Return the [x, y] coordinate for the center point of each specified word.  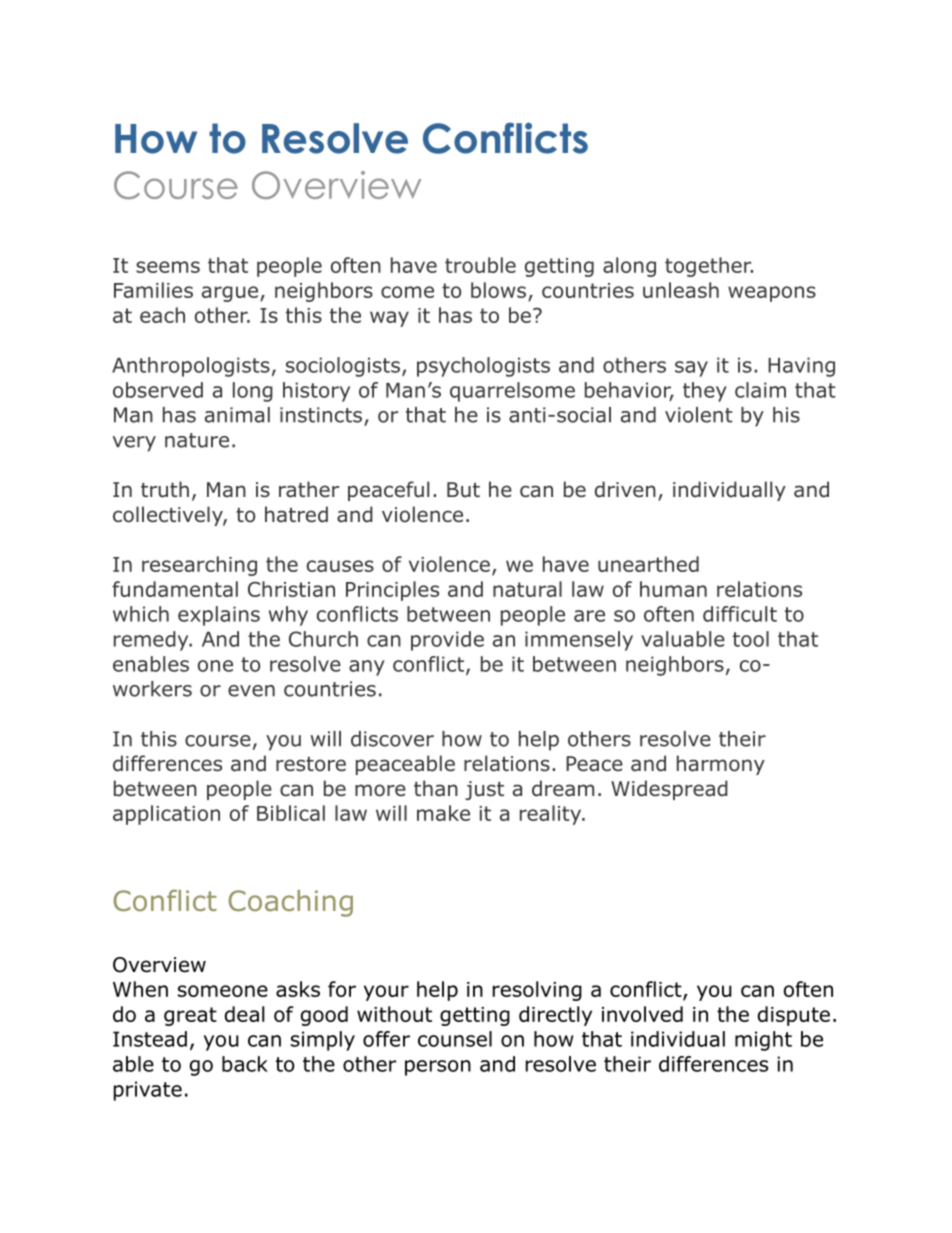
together [709, 267]
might [763, 1041]
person [438, 1068]
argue [230, 294]
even [251, 691]
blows [500, 291]
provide [447, 641]
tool [751, 639]
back [245, 1064]
